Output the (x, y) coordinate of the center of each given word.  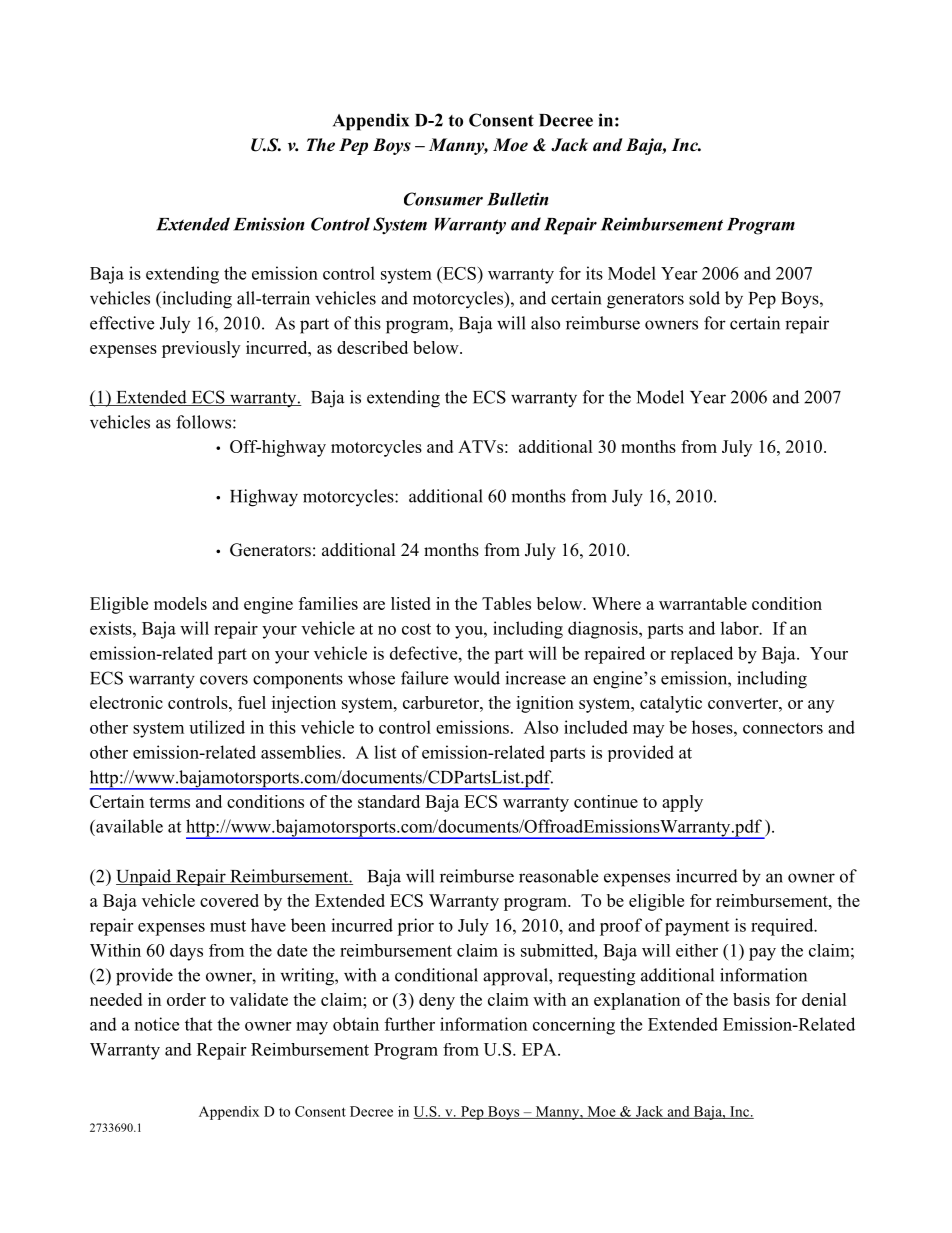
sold (704, 298)
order (186, 999)
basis (751, 999)
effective (122, 323)
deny (437, 1001)
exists (112, 628)
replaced (701, 655)
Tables (506, 603)
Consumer (443, 199)
